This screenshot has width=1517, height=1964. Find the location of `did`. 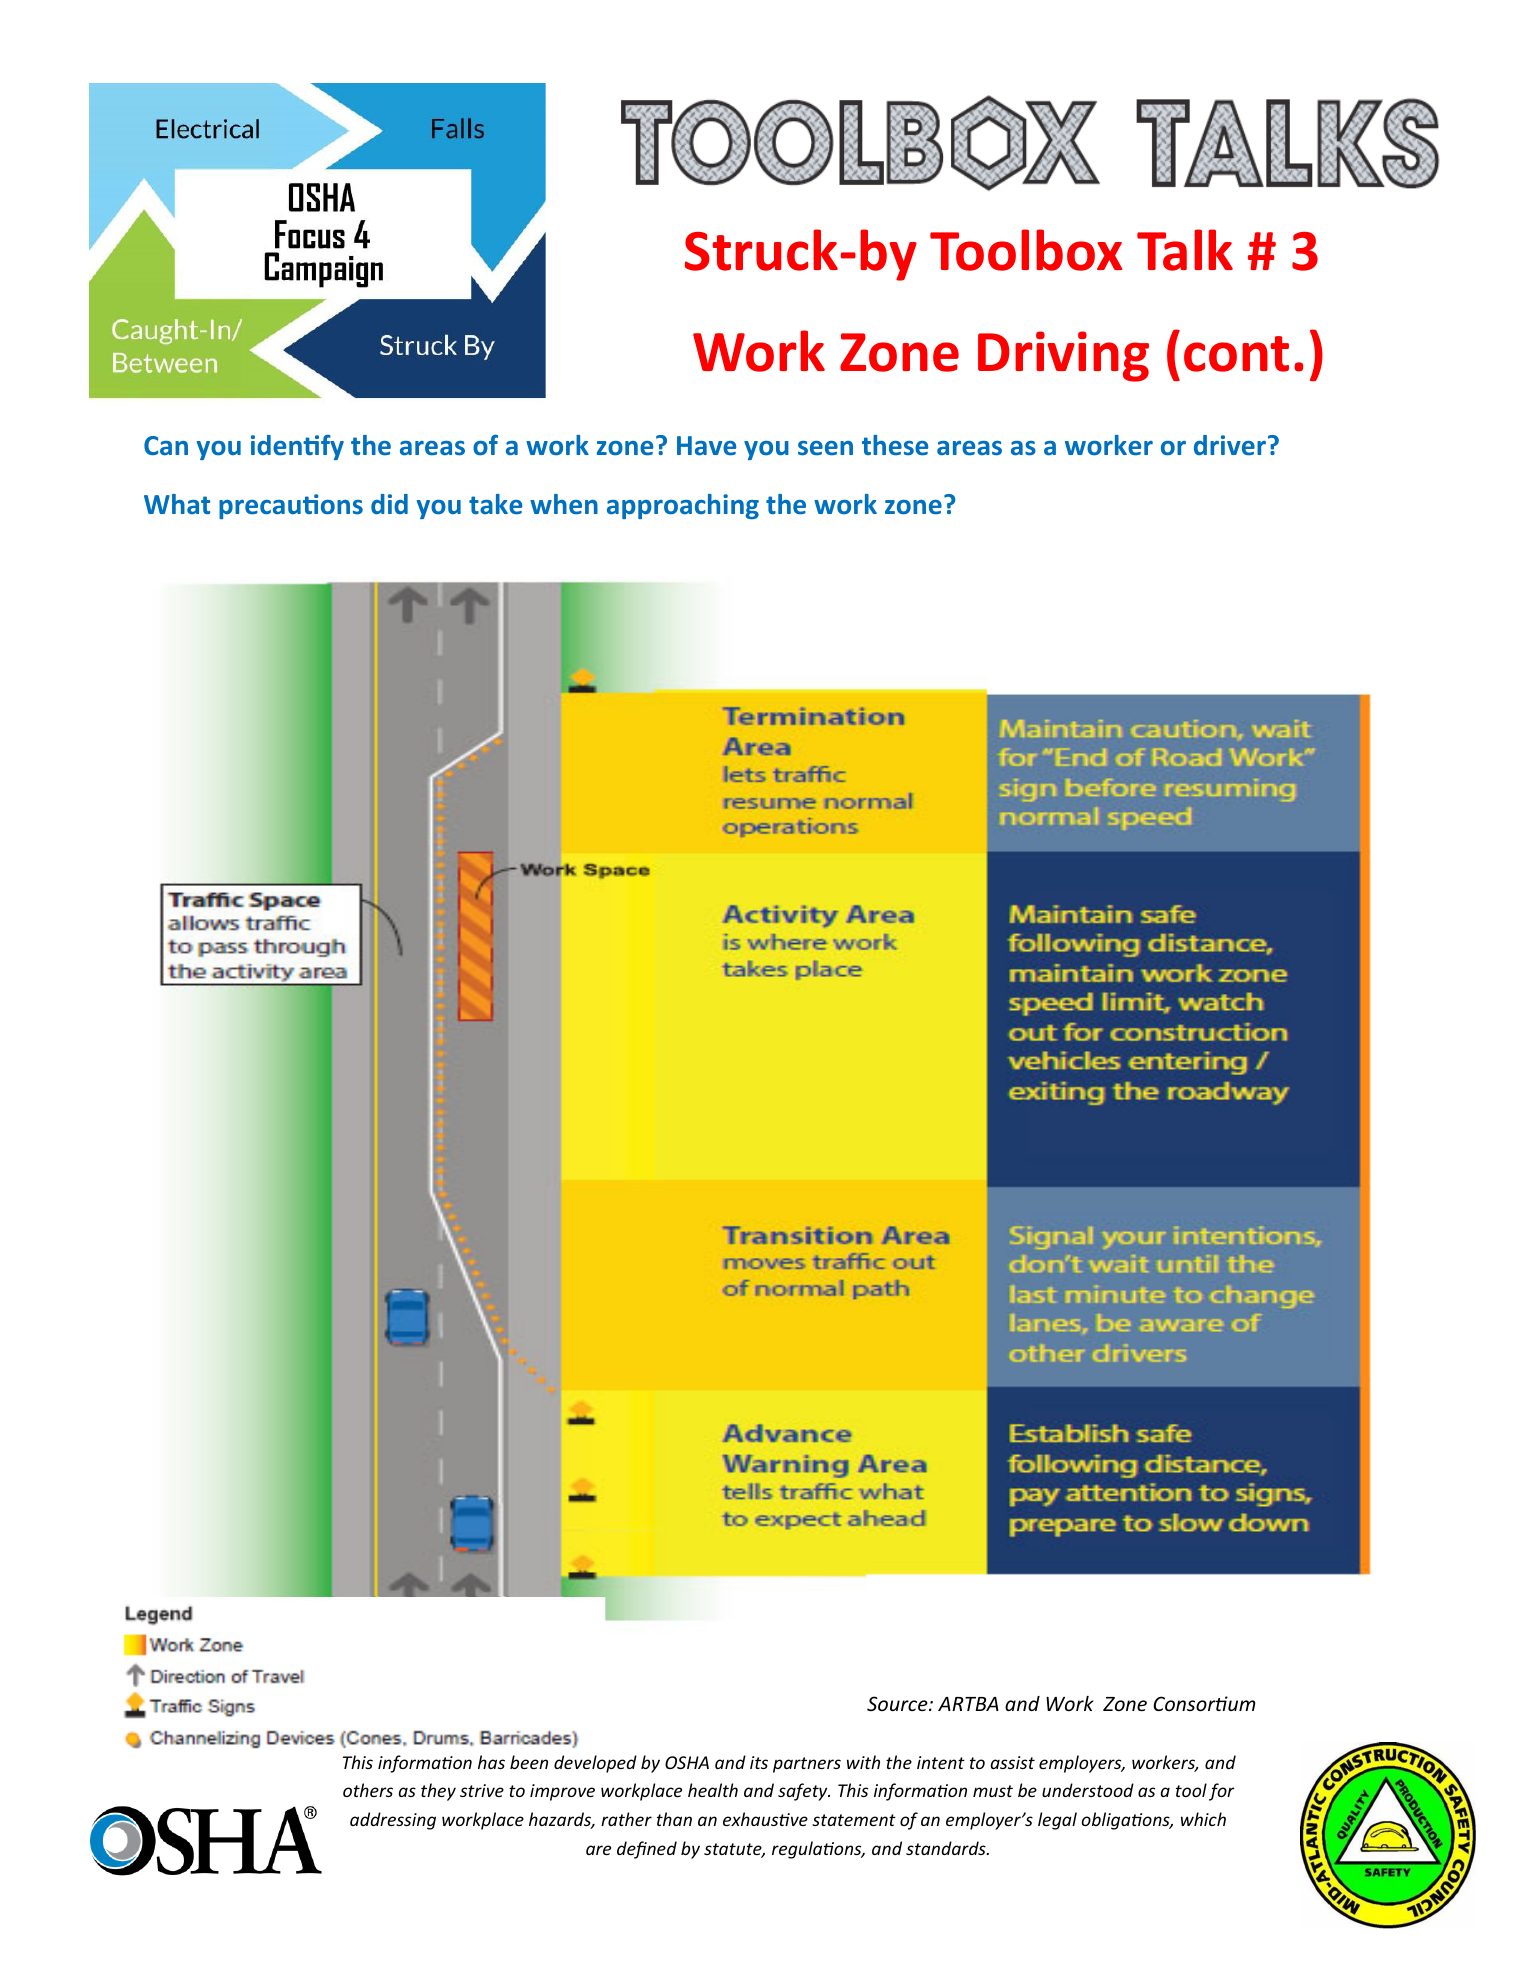

did is located at coordinates (389, 504).
